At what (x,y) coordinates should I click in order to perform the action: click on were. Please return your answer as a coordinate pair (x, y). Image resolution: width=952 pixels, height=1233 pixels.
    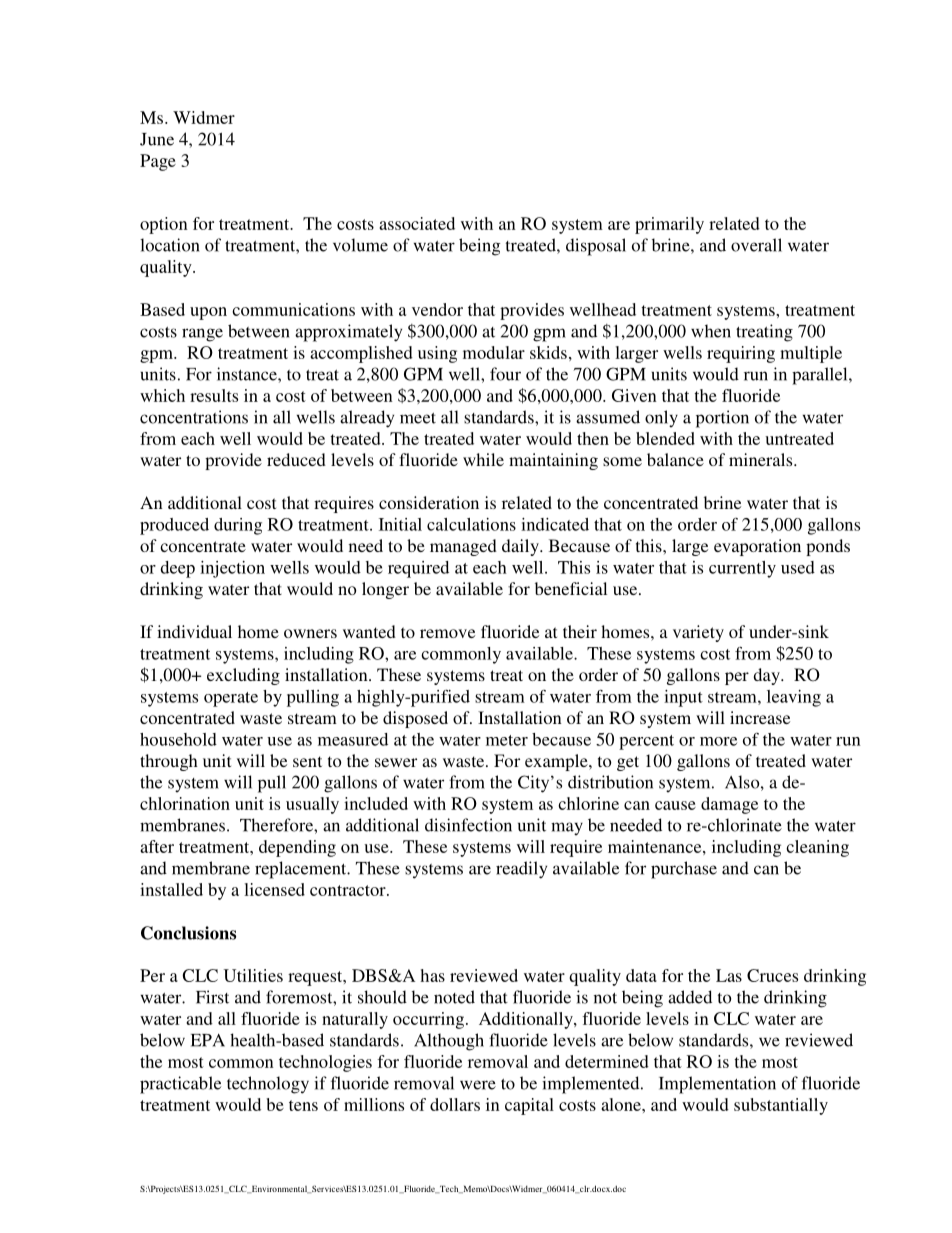
    Looking at the image, I should click on (478, 1085).
